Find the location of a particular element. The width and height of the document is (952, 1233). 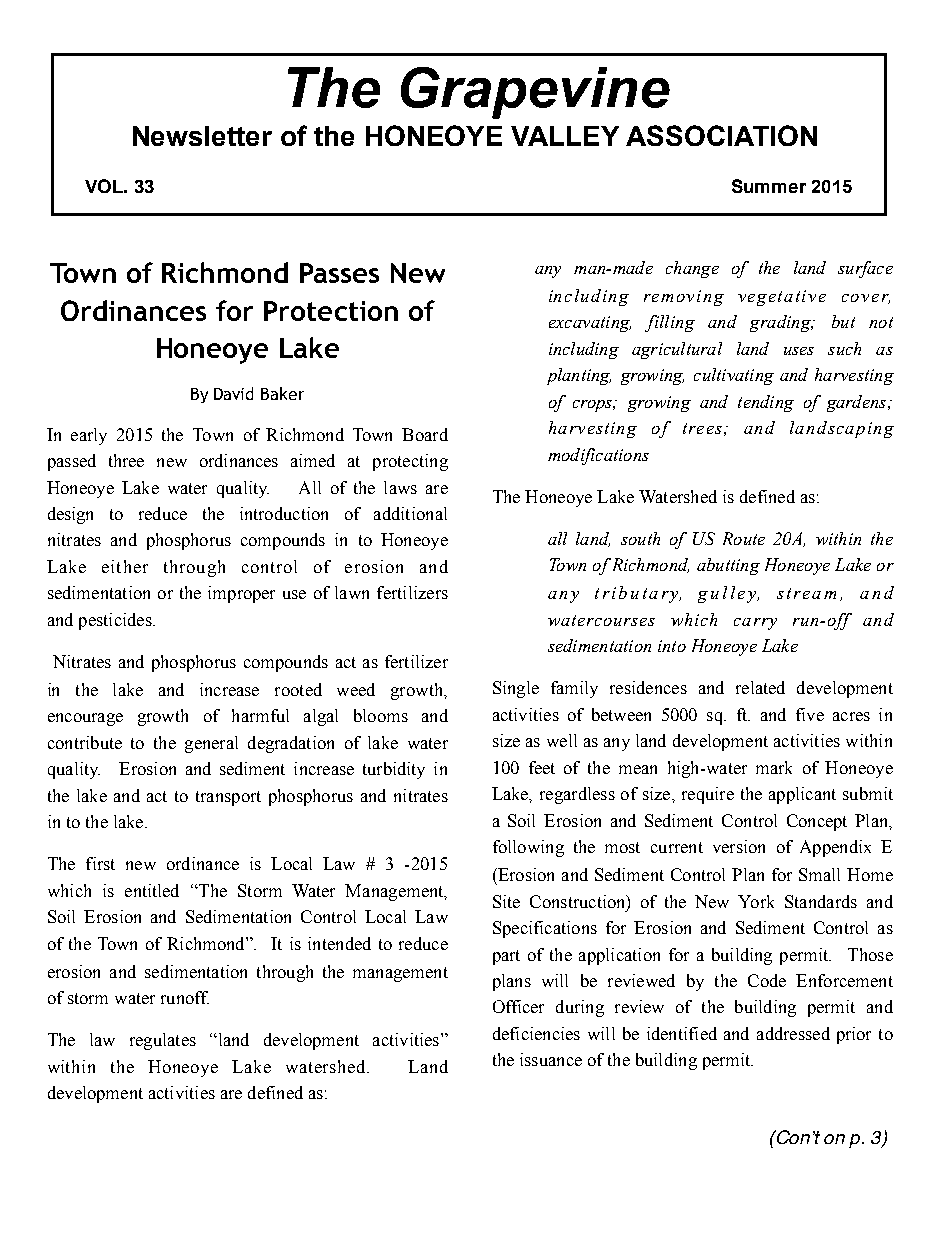

ASSOCIATION is located at coordinates (721, 135).
